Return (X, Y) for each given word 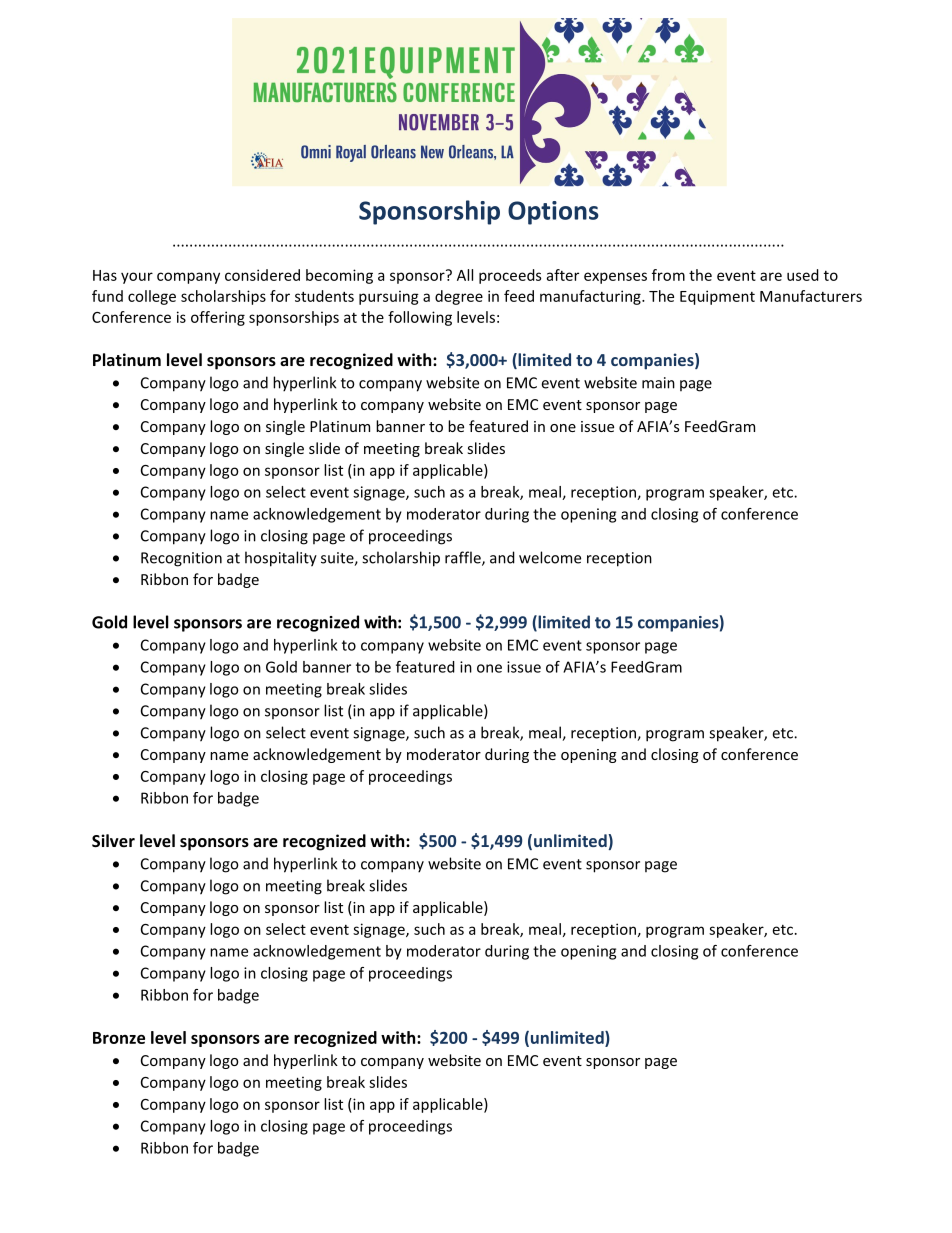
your (137, 278)
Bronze (119, 1038)
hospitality (281, 559)
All (465, 275)
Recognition (181, 559)
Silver (113, 840)
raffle (464, 558)
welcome (550, 557)
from (668, 275)
